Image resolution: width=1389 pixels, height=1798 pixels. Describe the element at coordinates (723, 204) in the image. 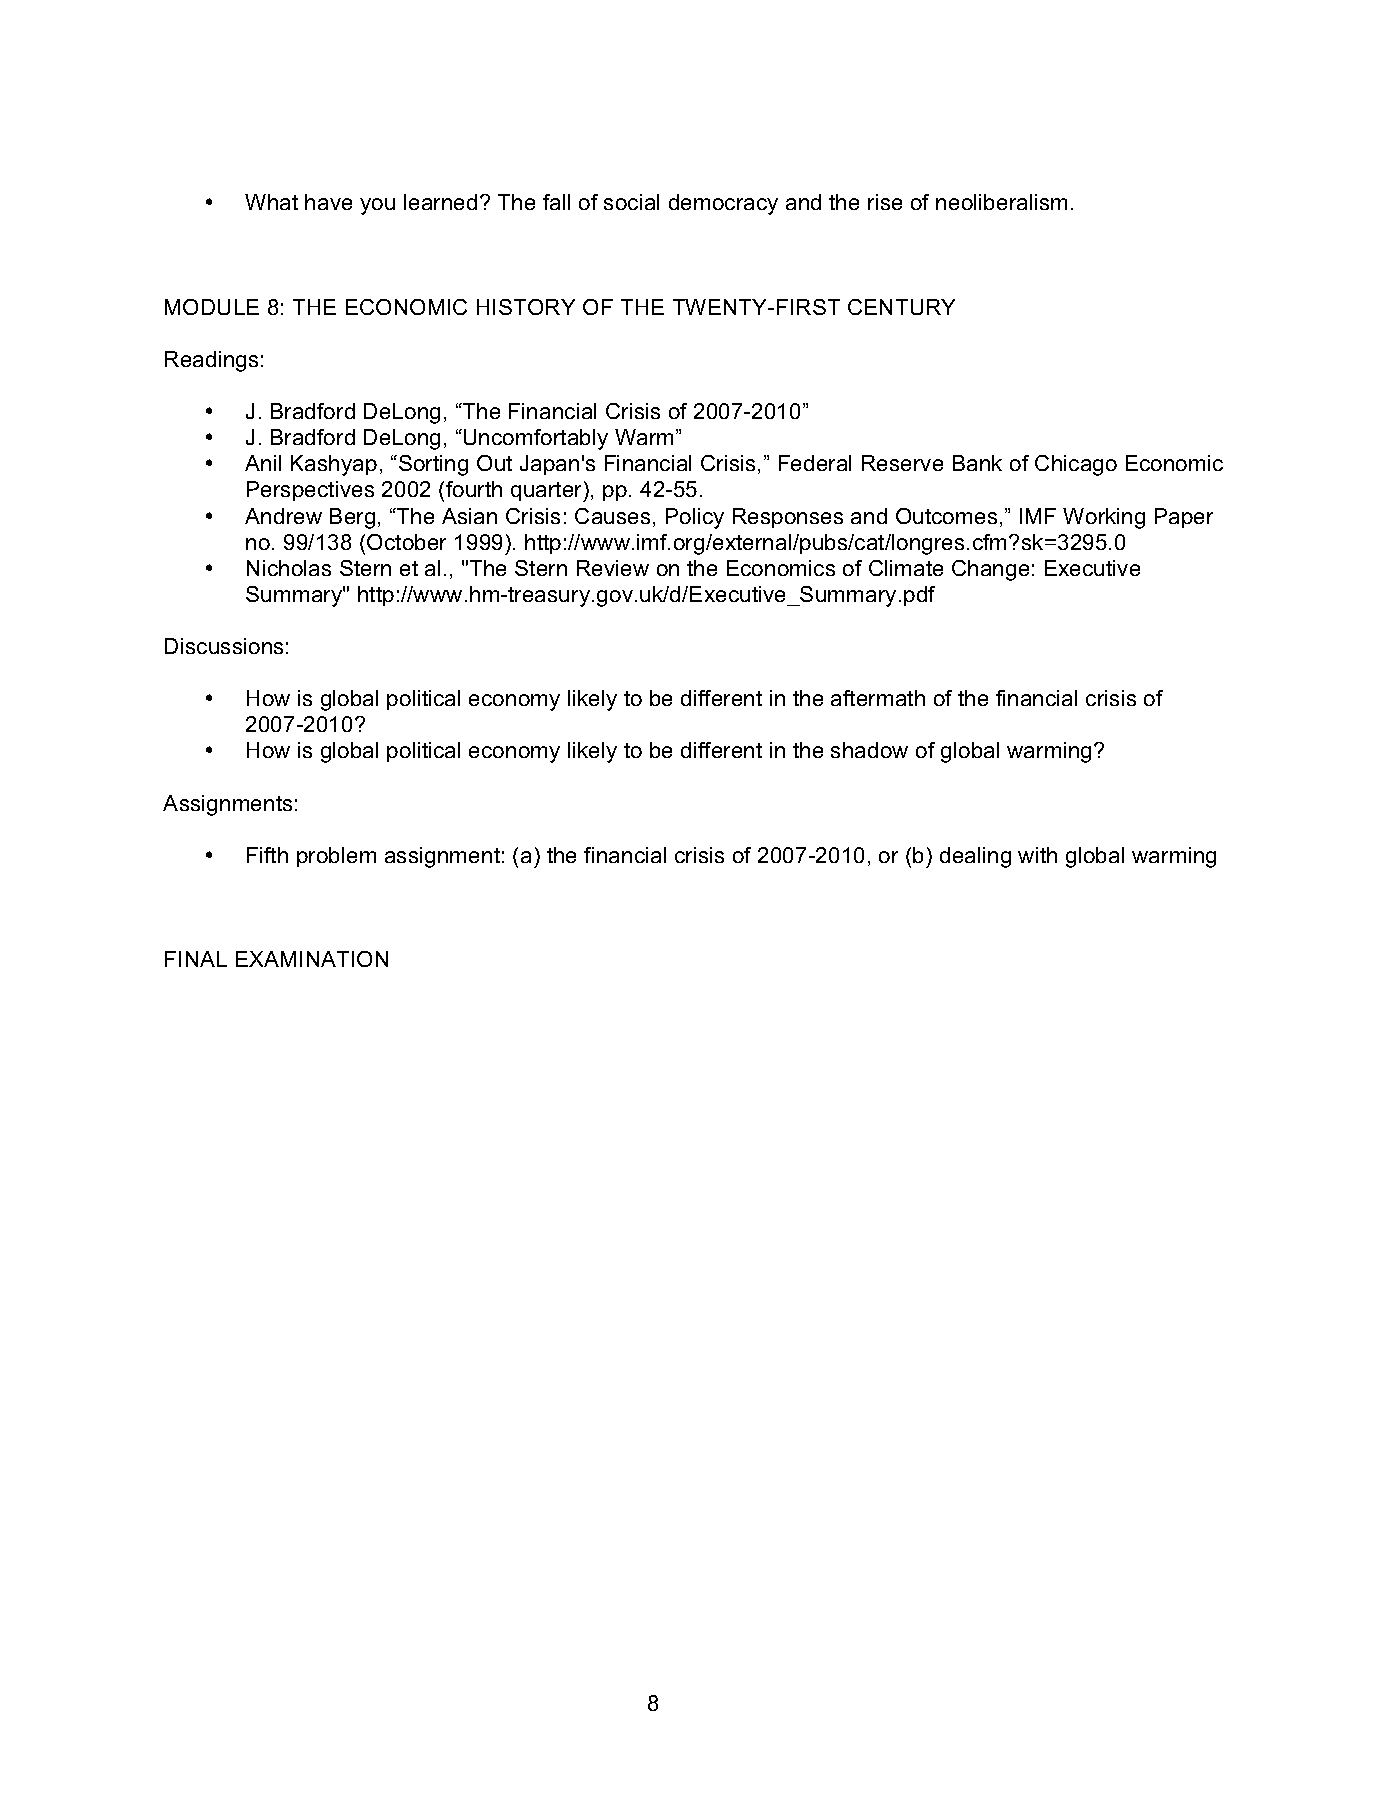

I see `democracy` at that location.
